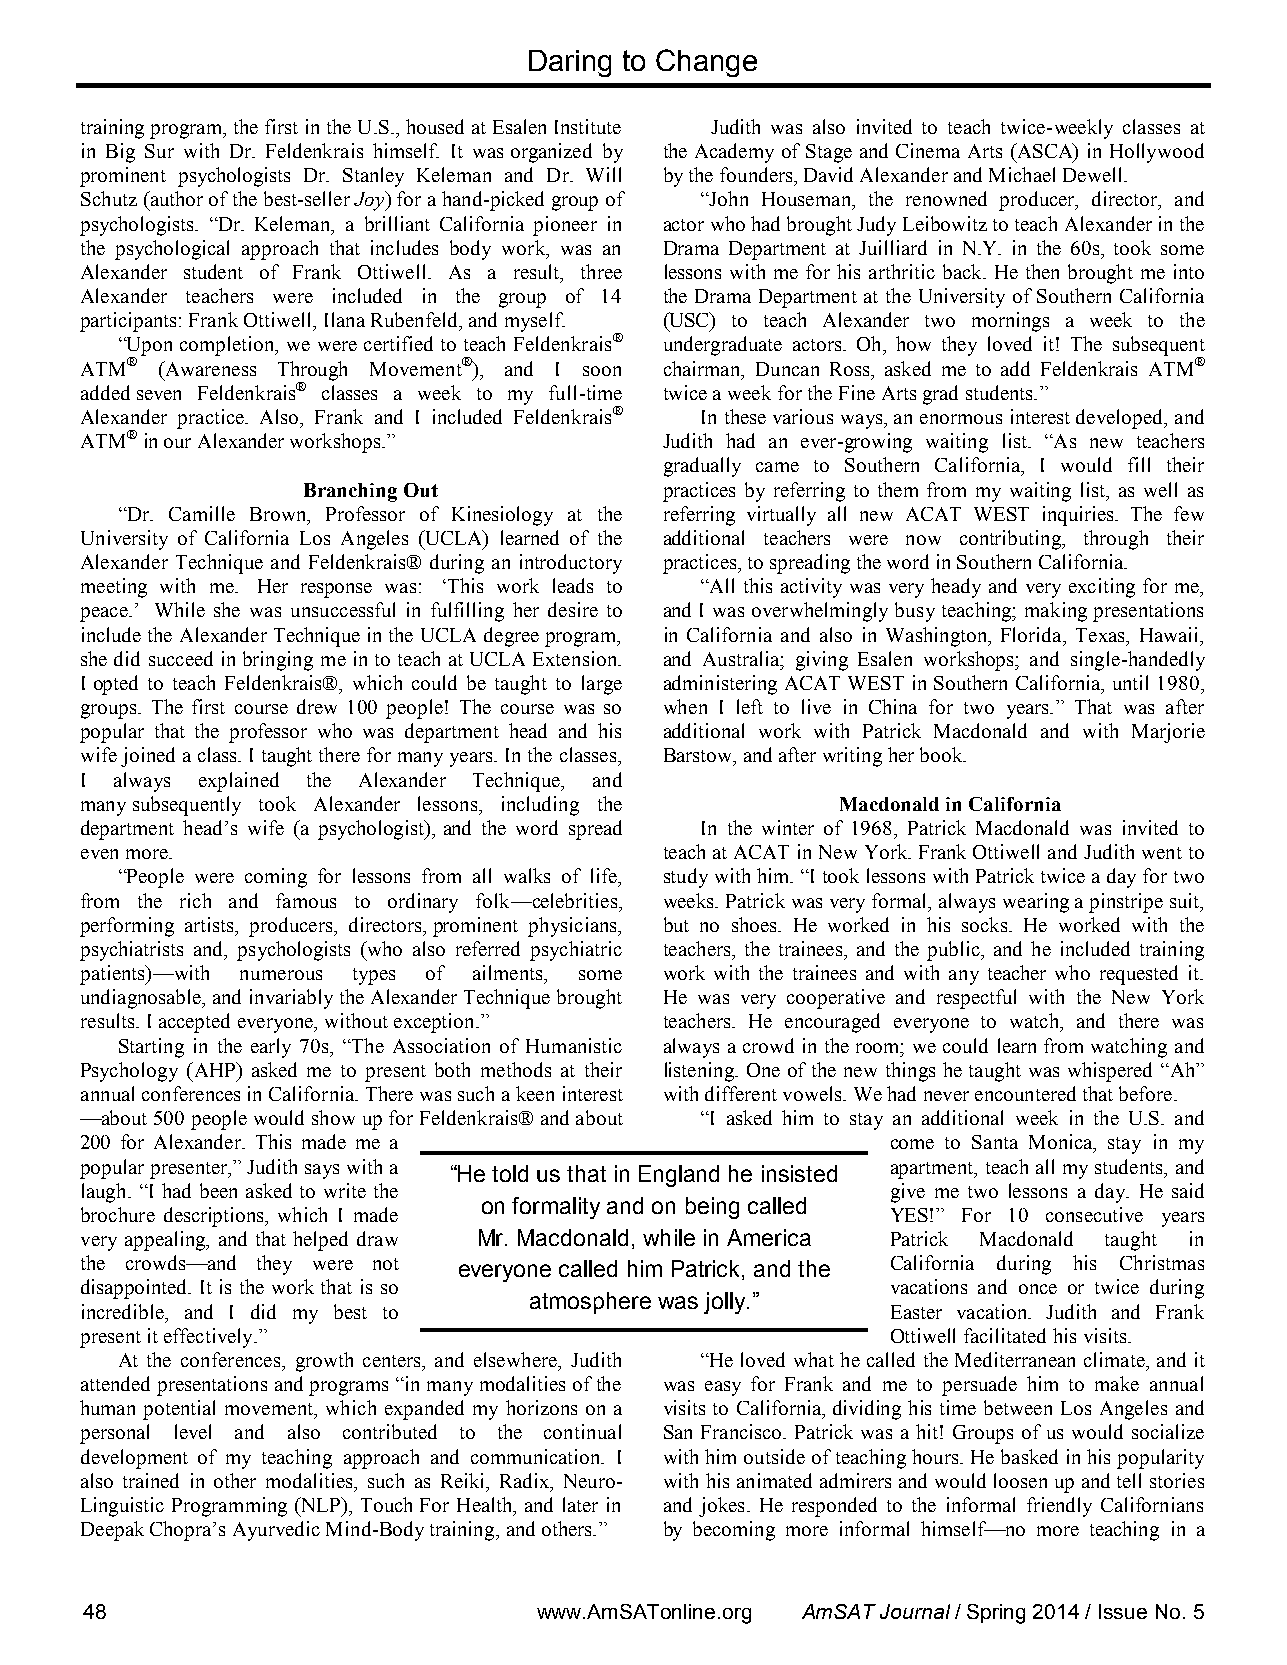 Image resolution: width=1287 pixels, height=1665 pixels. What do you see at coordinates (1022, 174) in the screenshot?
I see `Michael` at bounding box center [1022, 174].
